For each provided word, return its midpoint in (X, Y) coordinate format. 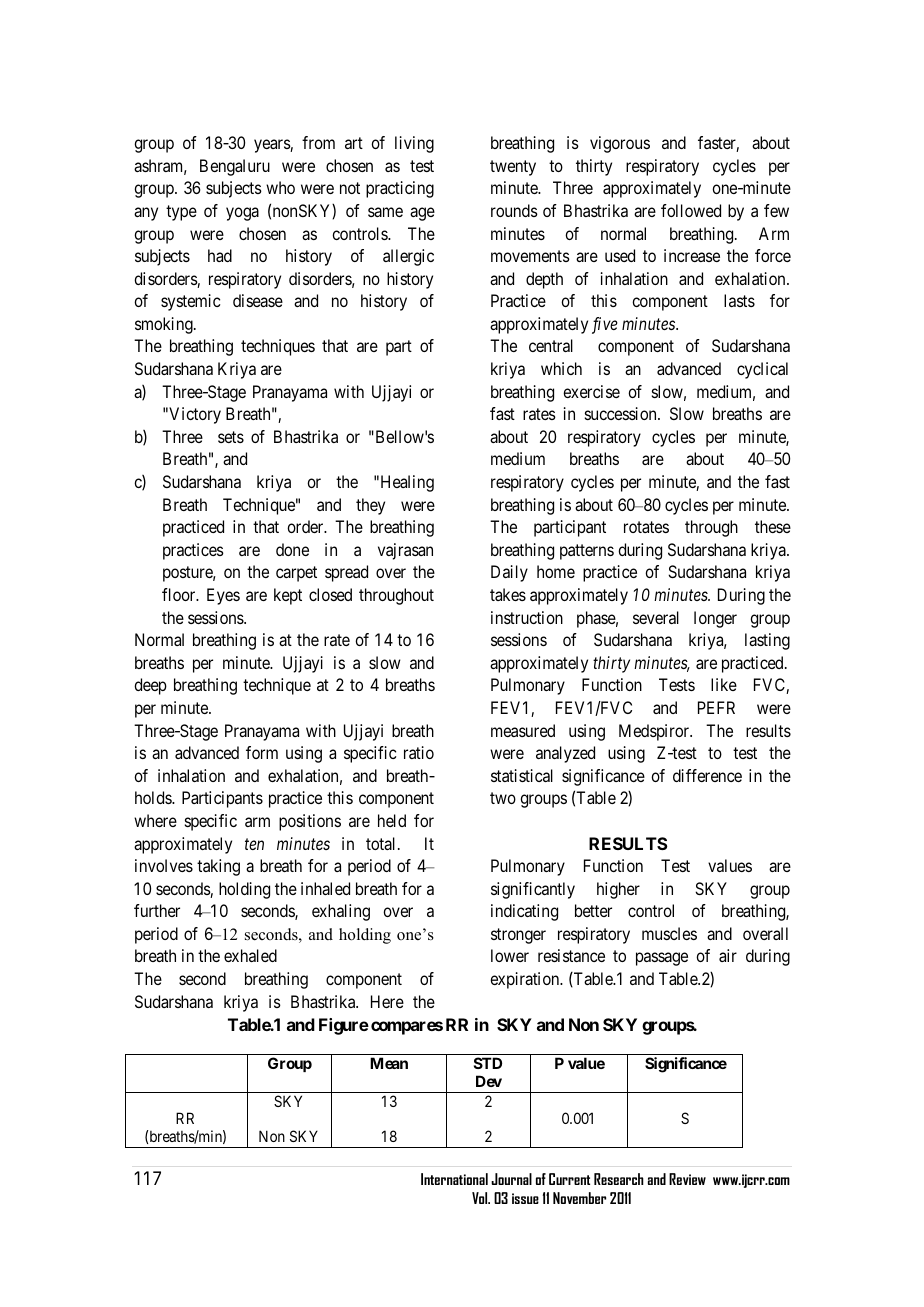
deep (150, 686)
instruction (527, 617)
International (454, 1179)
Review (687, 1179)
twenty (513, 168)
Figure (344, 1026)
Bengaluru (235, 167)
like (724, 684)
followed (691, 210)
